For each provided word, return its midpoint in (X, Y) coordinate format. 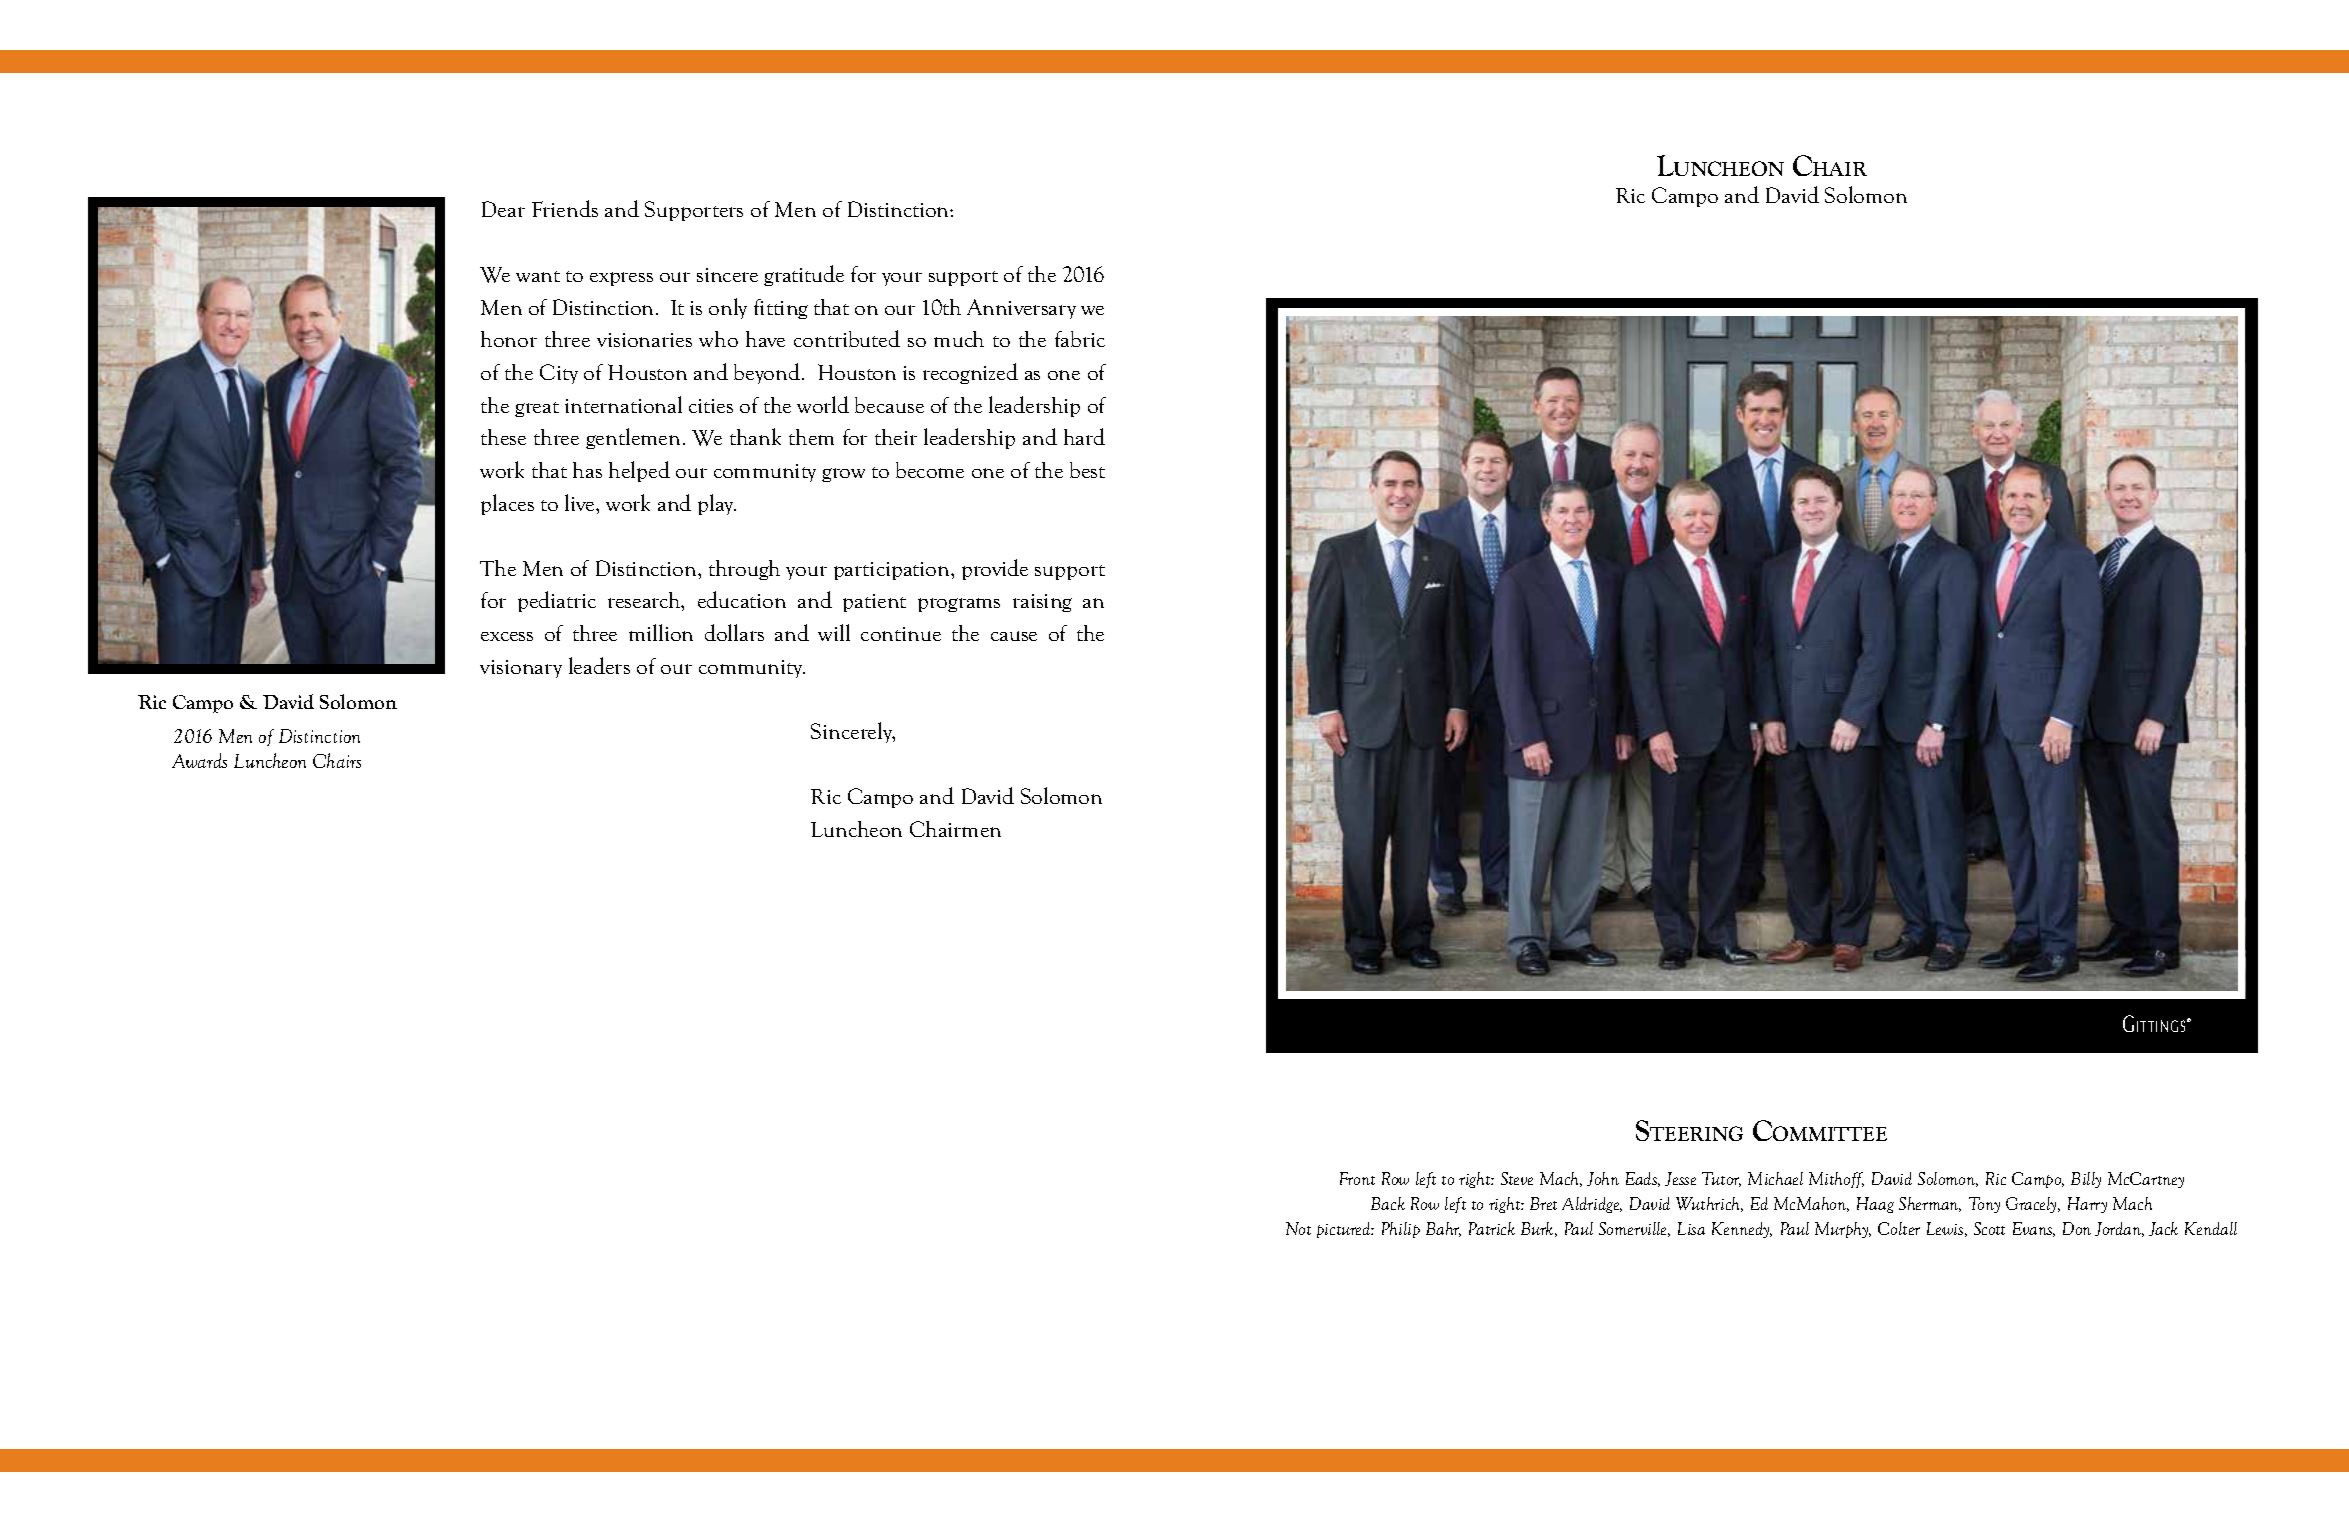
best (1087, 470)
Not (1298, 1228)
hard (1084, 436)
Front (1357, 1178)
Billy (2086, 1180)
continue (901, 634)
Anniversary (1021, 309)
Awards (199, 760)
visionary (521, 669)
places (507, 504)
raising (1042, 603)
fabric (1080, 339)
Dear (503, 209)
